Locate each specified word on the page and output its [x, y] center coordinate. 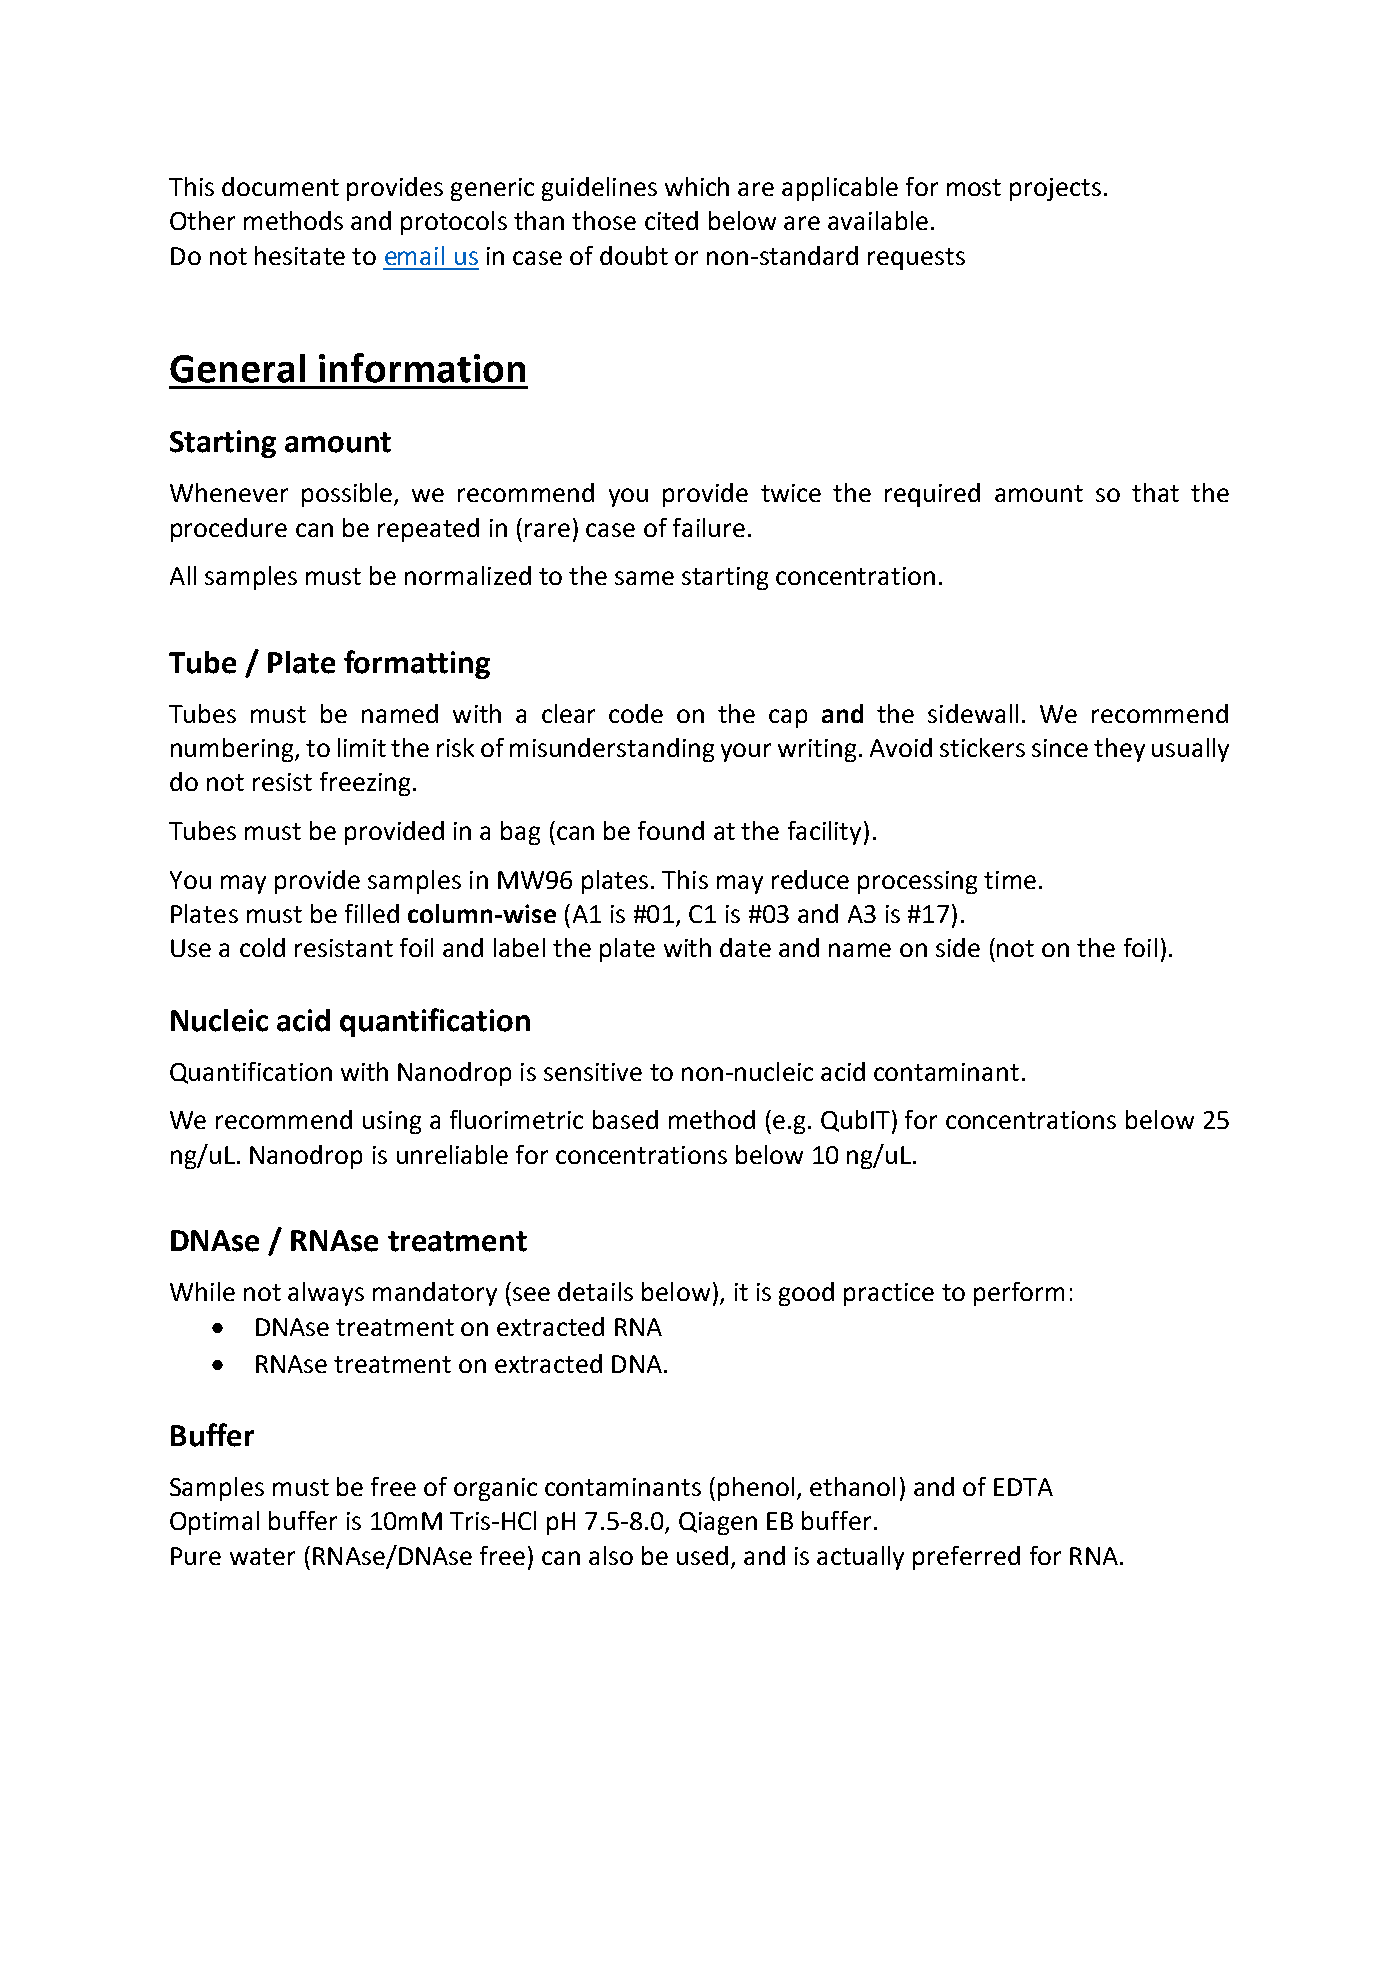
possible [348, 495]
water [262, 1556]
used [702, 1555]
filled [372, 913]
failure [709, 527]
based [625, 1119]
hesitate [300, 255]
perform [1019, 1294]
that [1155, 492]
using [392, 1122]
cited [671, 220]
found [671, 830]
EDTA [1023, 1487]
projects [1055, 189]
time [1010, 880]
